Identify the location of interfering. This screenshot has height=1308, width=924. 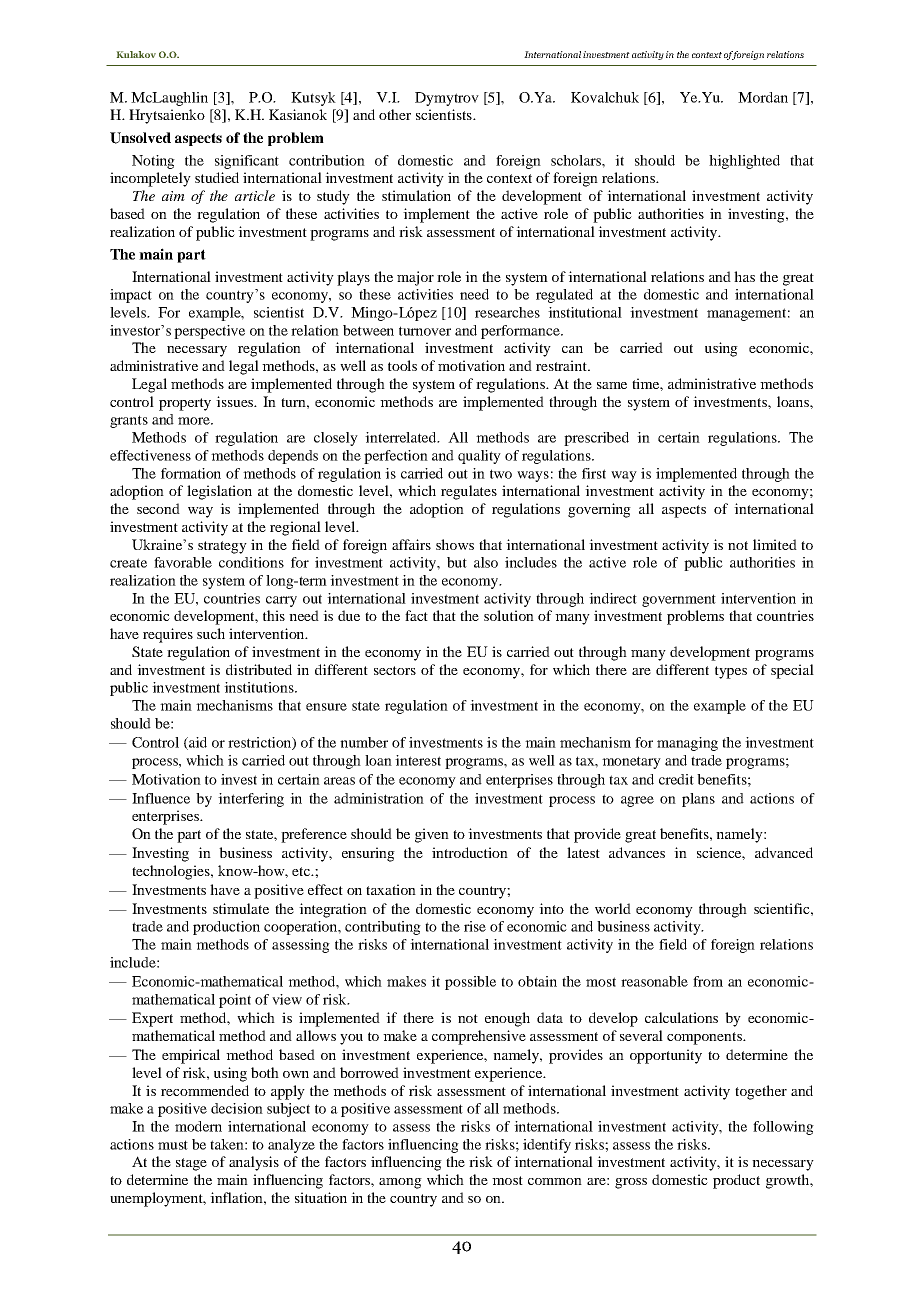
(251, 800).
